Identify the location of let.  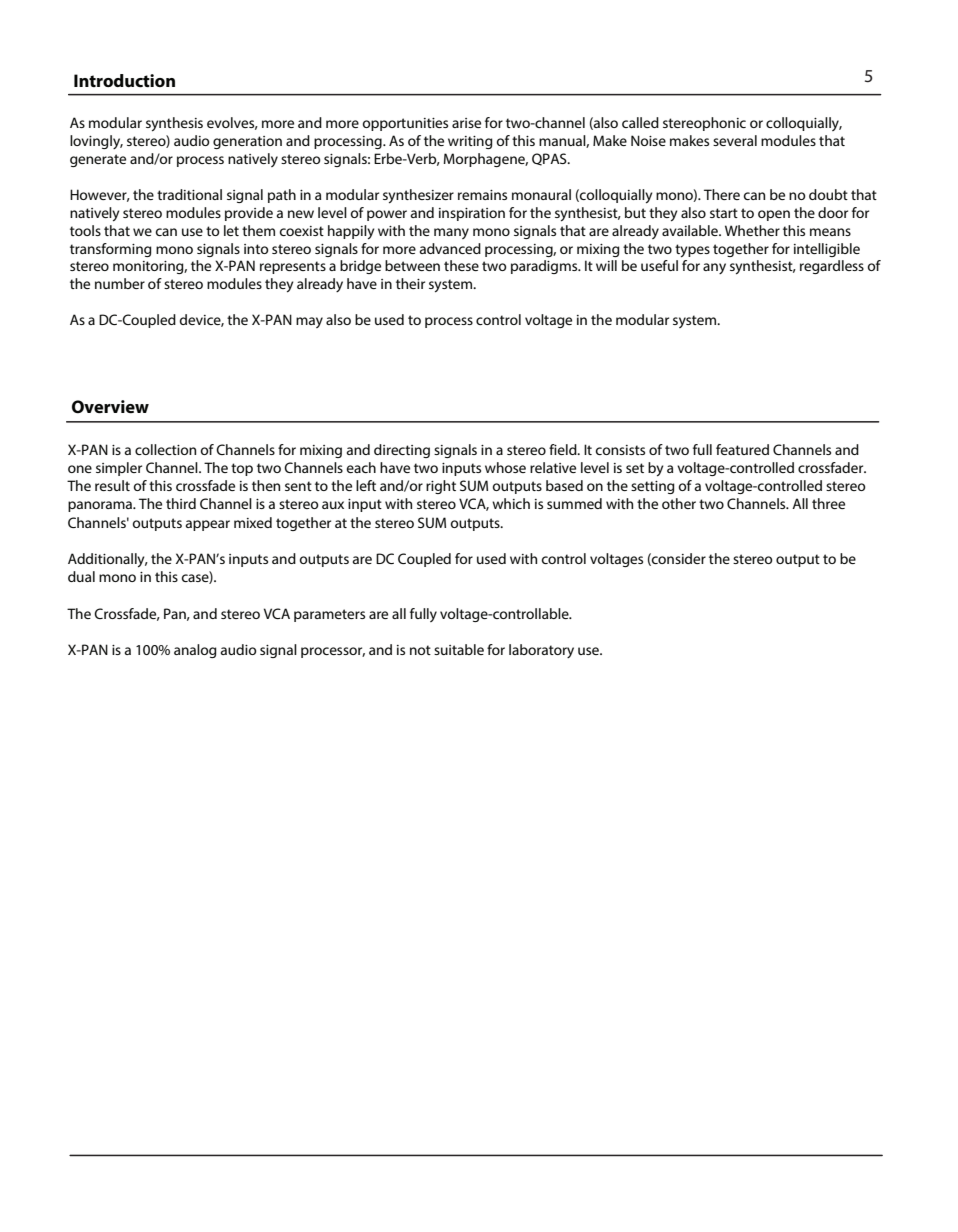
(231, 230).
